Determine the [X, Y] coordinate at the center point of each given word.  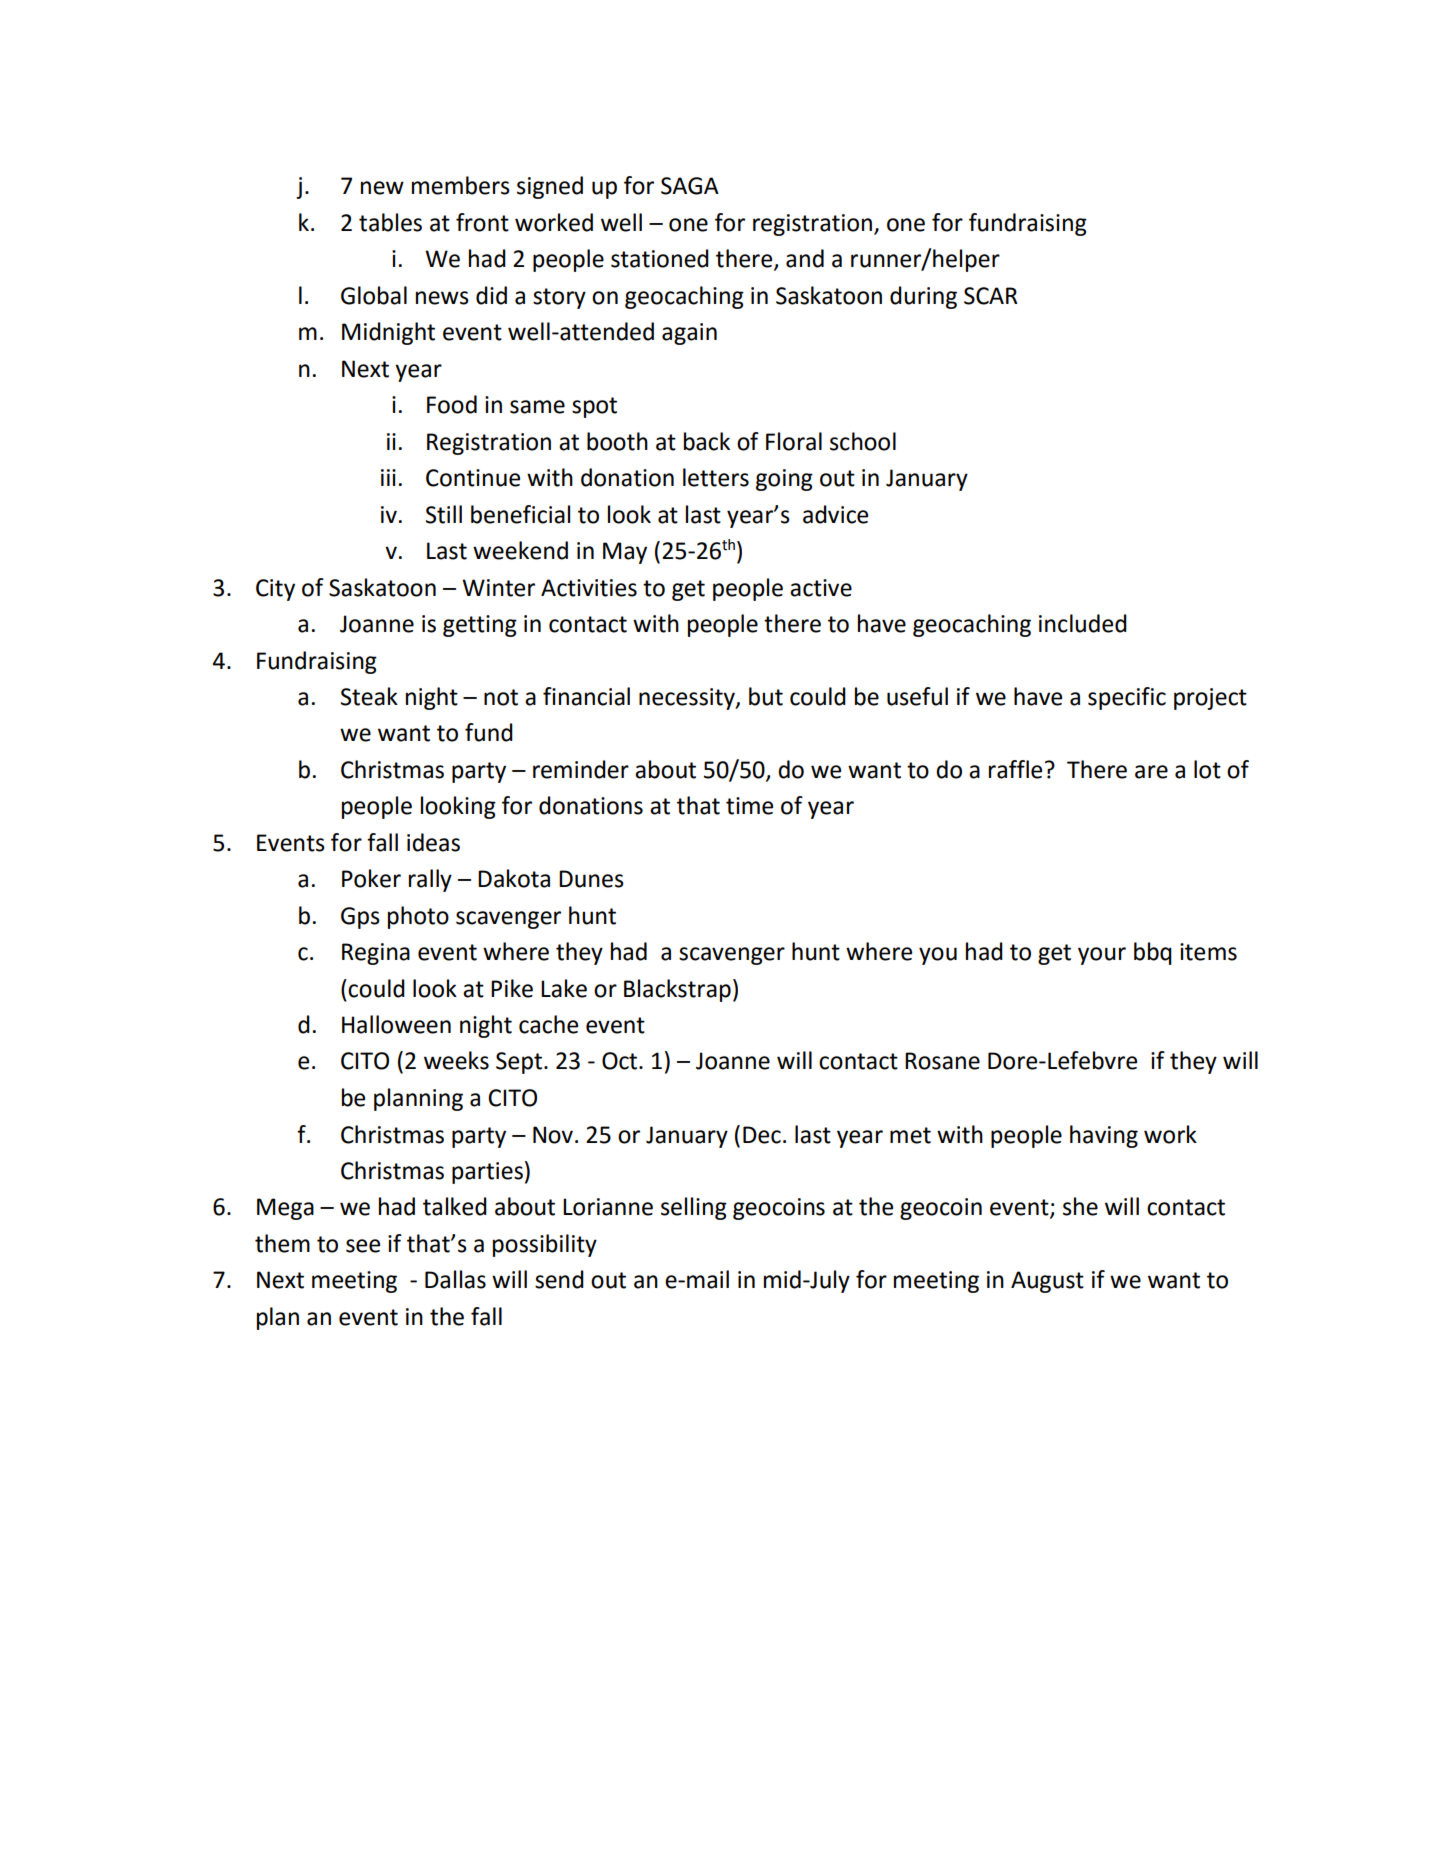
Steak [369, 696]
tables [390, 222]
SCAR [991, 296]
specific [1127, 698]
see [363, 1246]
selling [694, 1208]
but [766, 696]
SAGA [690, 186]
